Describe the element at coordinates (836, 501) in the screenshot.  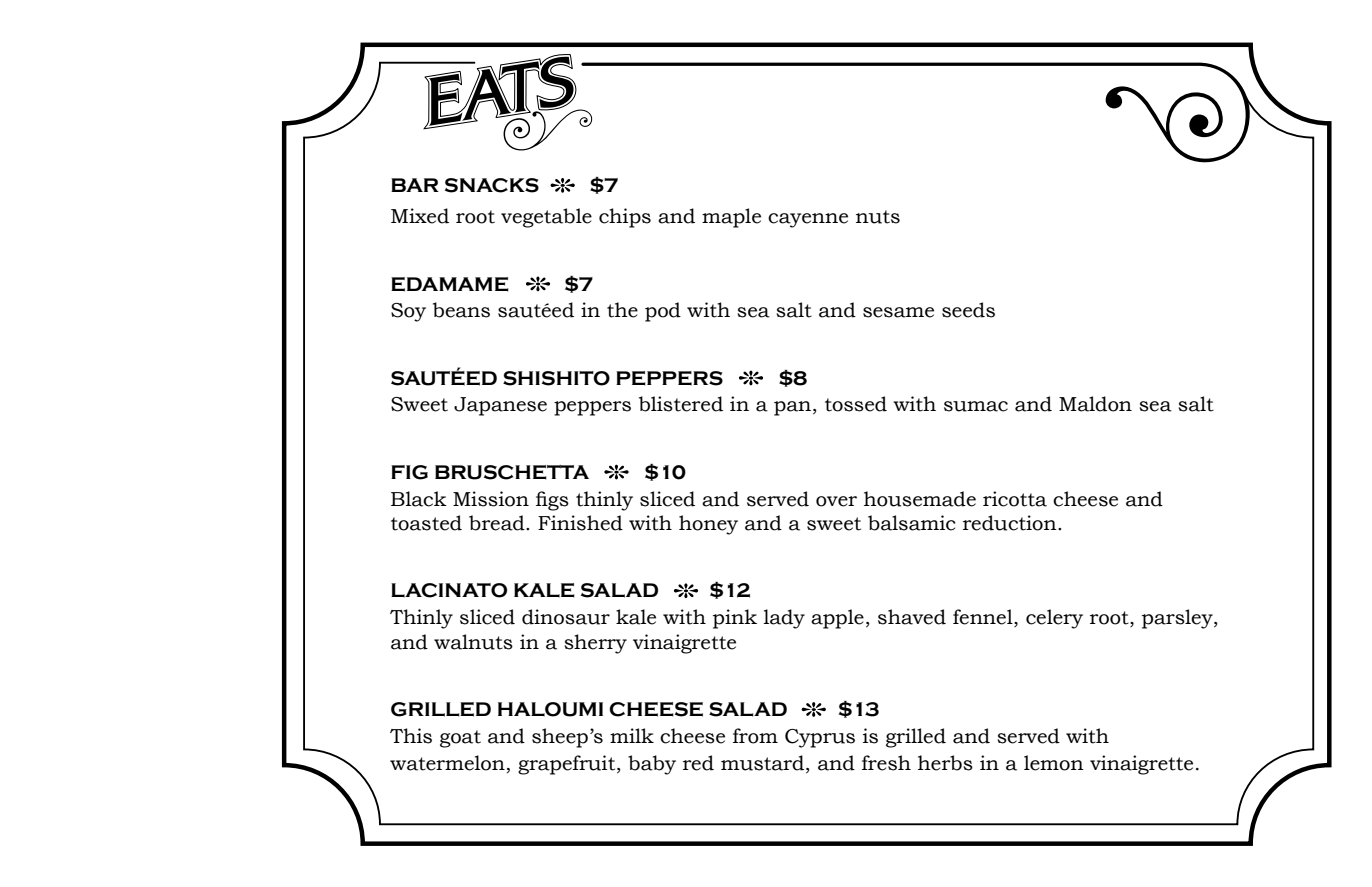
I see `over` at that location.
